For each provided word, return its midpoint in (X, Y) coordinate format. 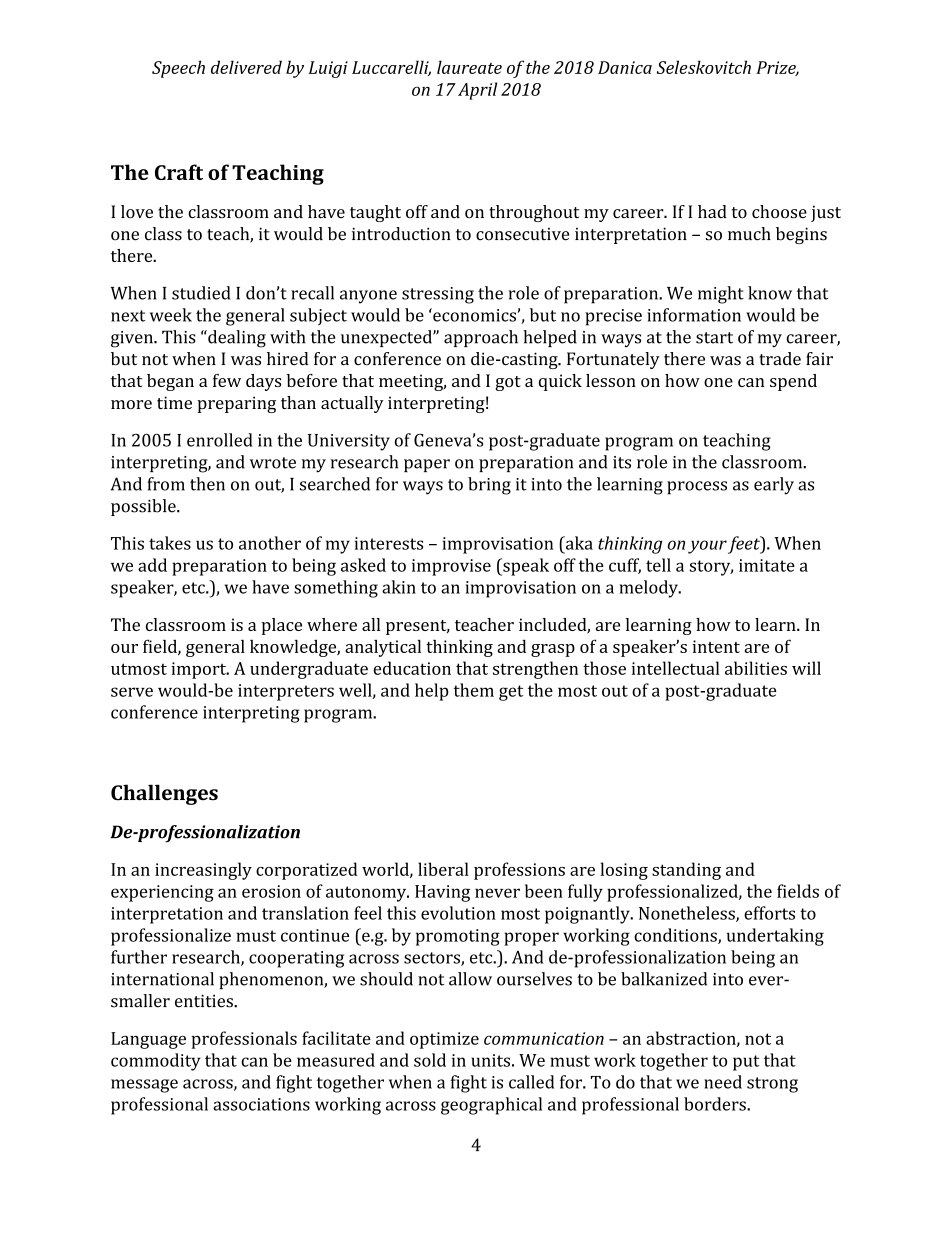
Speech (178, 69)
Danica (625, 67)
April (477, 91)
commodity (156, 1062)
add (152, 565)
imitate (767, 565)
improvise (451, 567)
